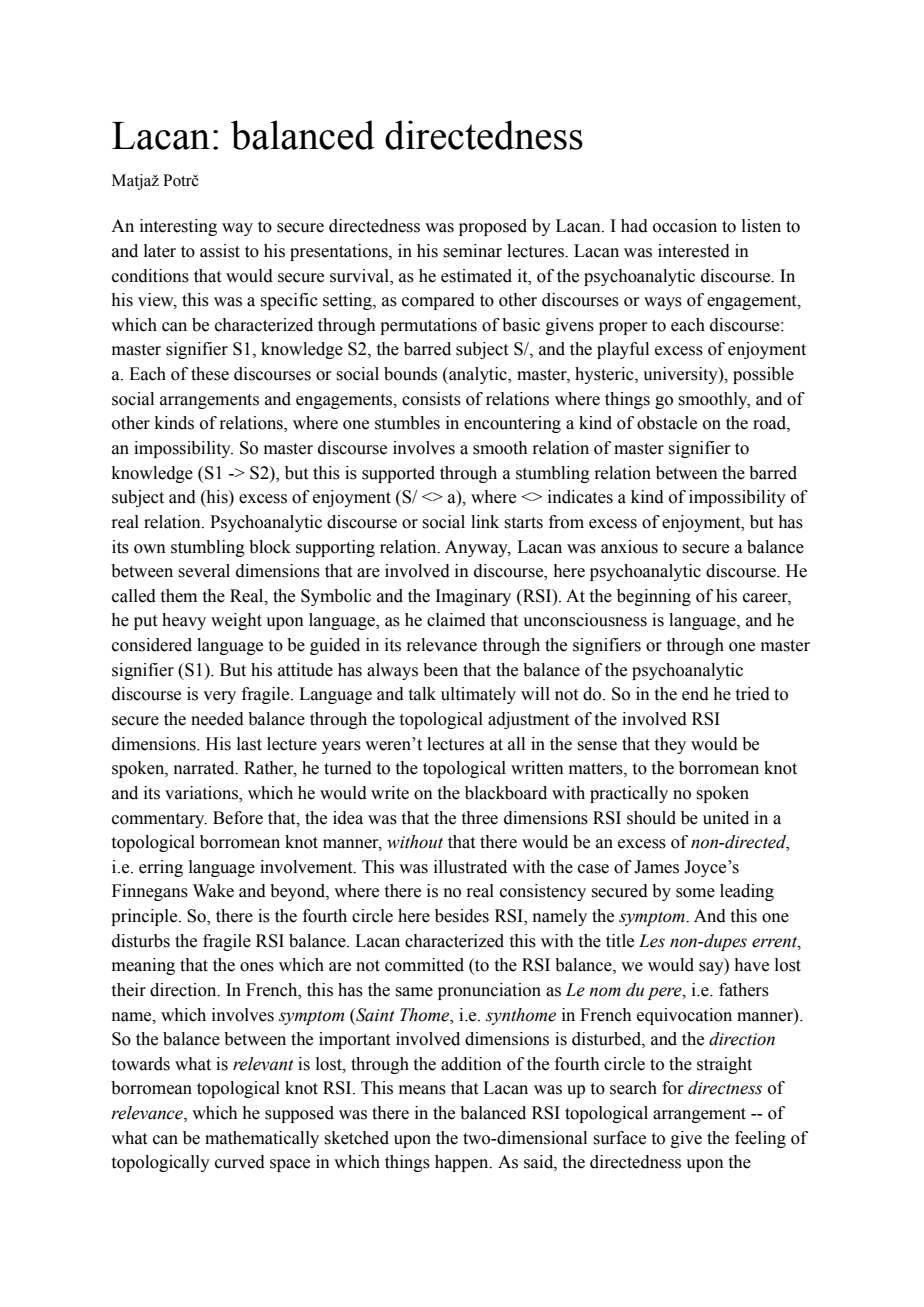 The width and height of the document is (924, 1307). I want to click on own, so click(150, 549).
